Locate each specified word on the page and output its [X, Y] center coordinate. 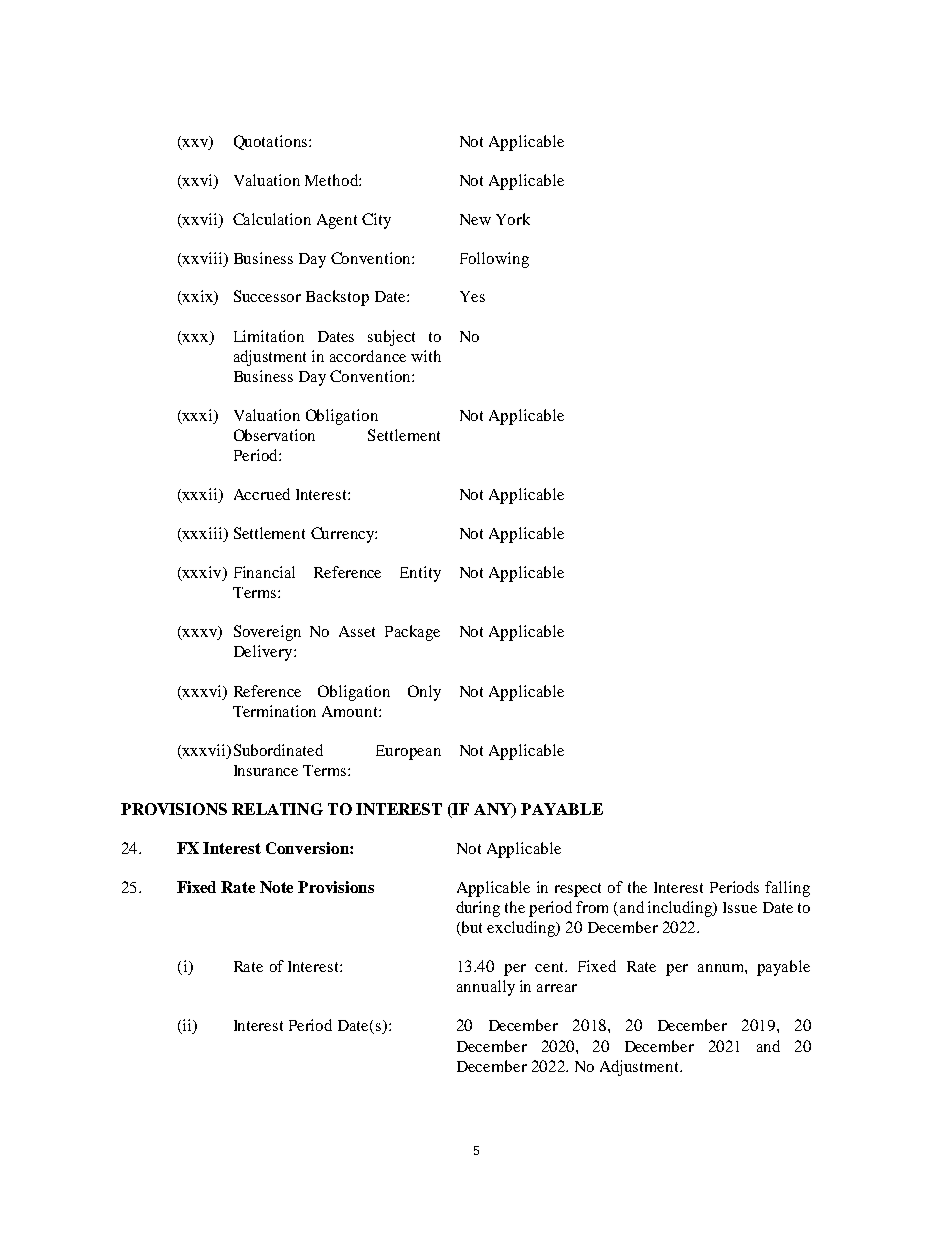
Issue [740, 907]
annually [486, 988]
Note [276, 887]
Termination [274, 711]
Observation [274, 435]
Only [424, 693]
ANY [493, 810]
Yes [472, 296]
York [513, 219]
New [475, 219]
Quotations [272, 142]
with [426, 356]
